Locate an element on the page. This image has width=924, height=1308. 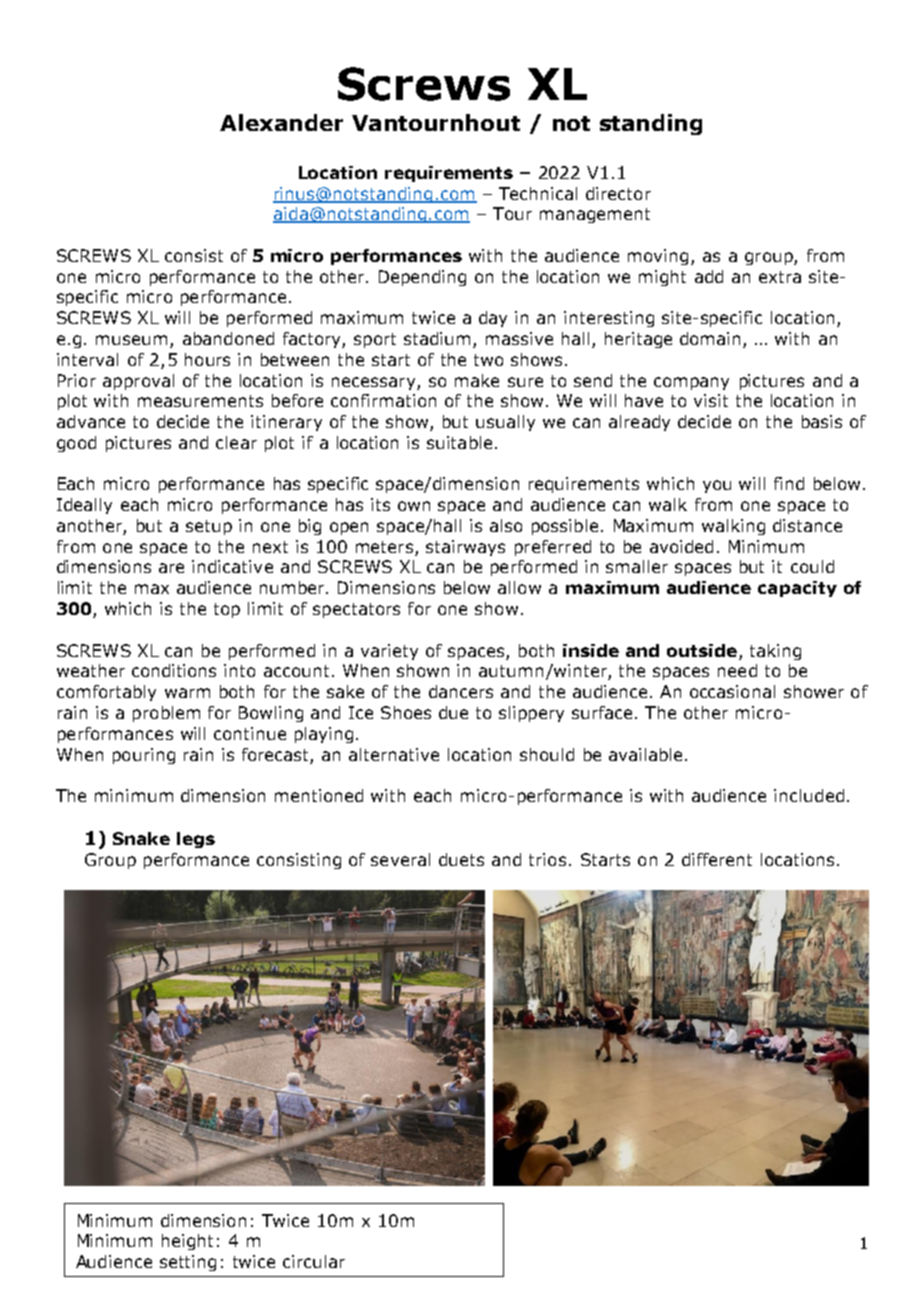
height is located at coordinates (187, 1242).
